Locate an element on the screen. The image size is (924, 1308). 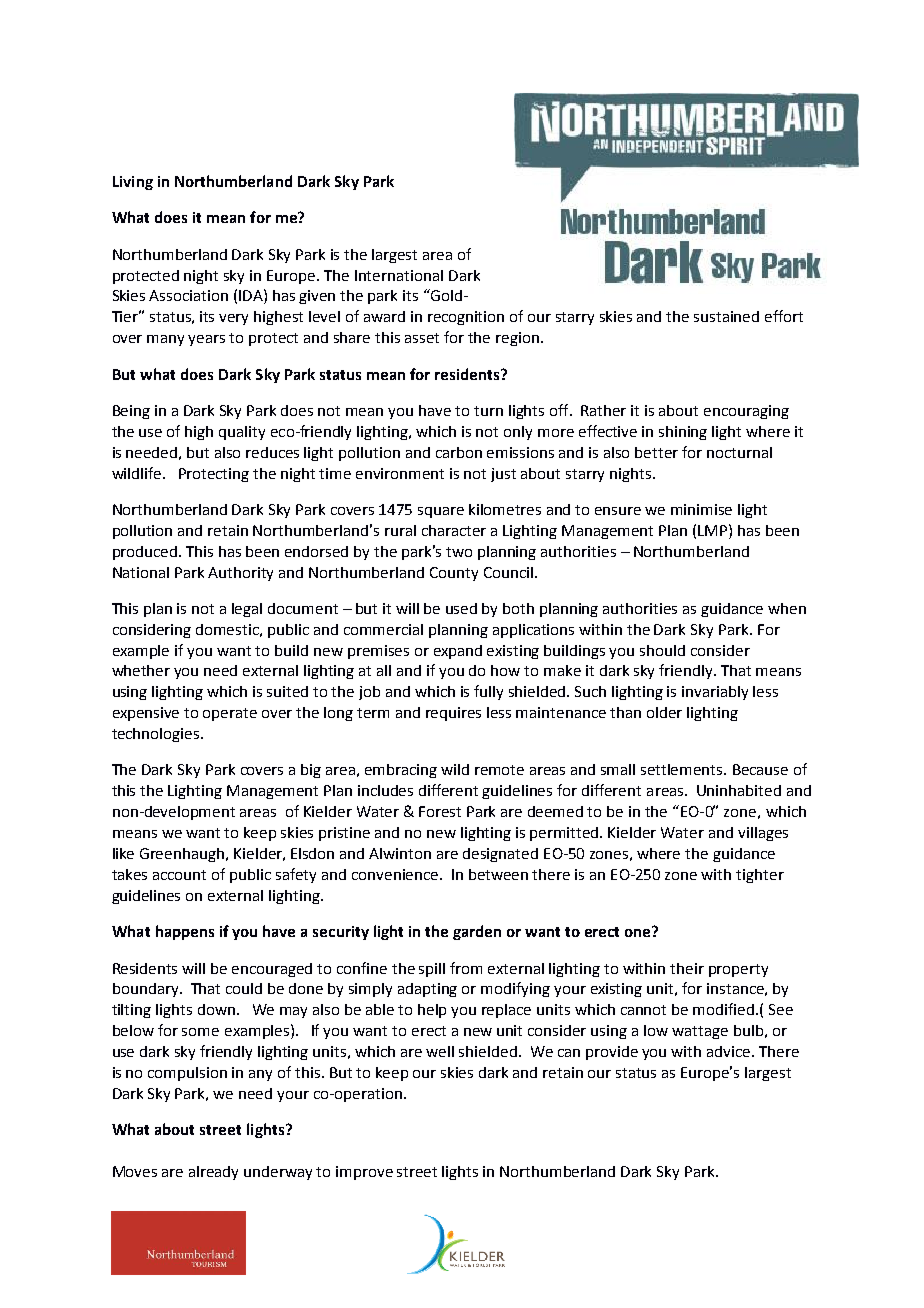
Living is located at coordinates (133, 183).
